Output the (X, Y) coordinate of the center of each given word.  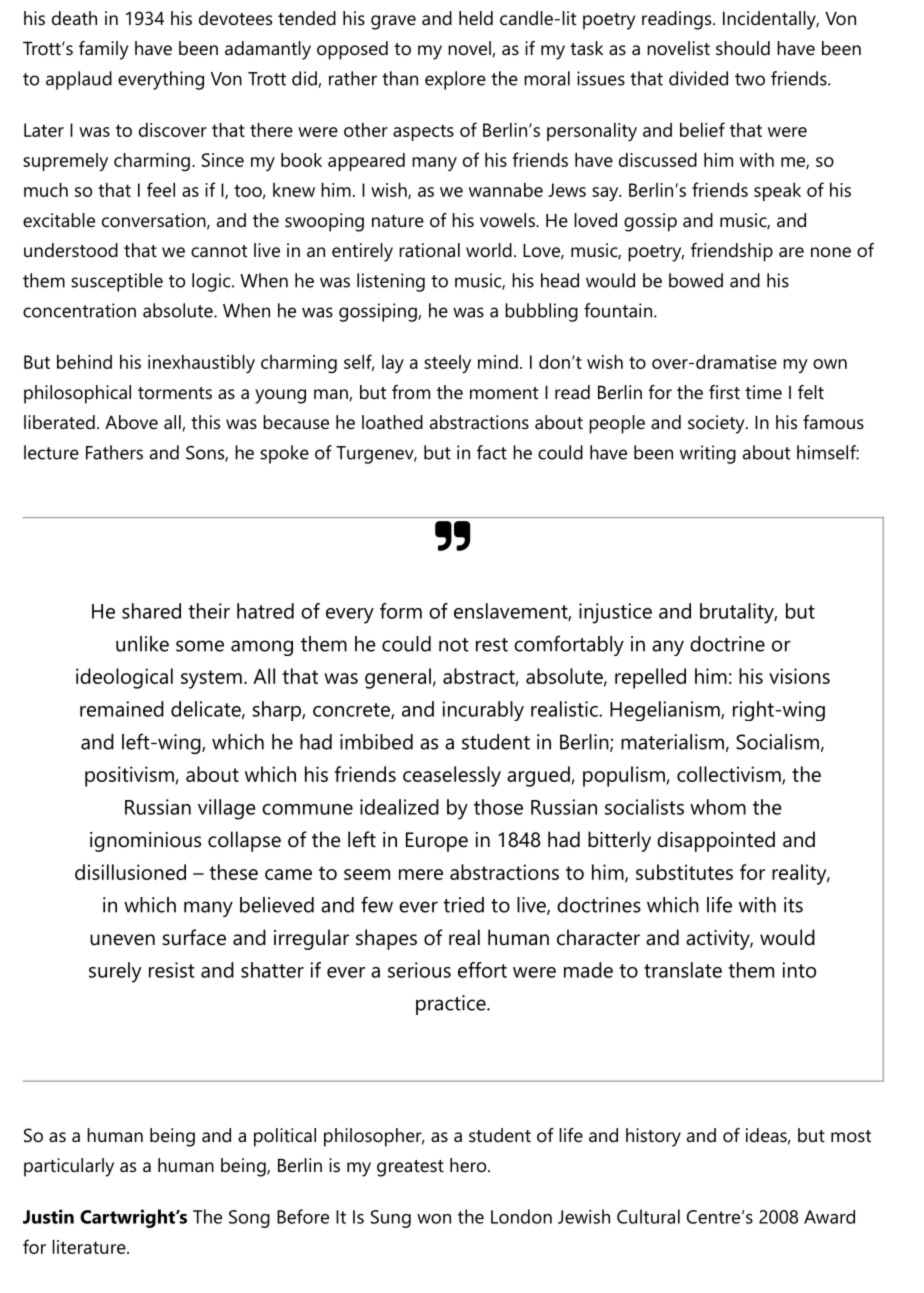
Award (829, 1217)
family (103, 50)
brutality (737, 613)
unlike (142, 644)
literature (90, 1247)
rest (492, 645)
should (743, 48)
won (434, 1219)
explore (455, 80)
